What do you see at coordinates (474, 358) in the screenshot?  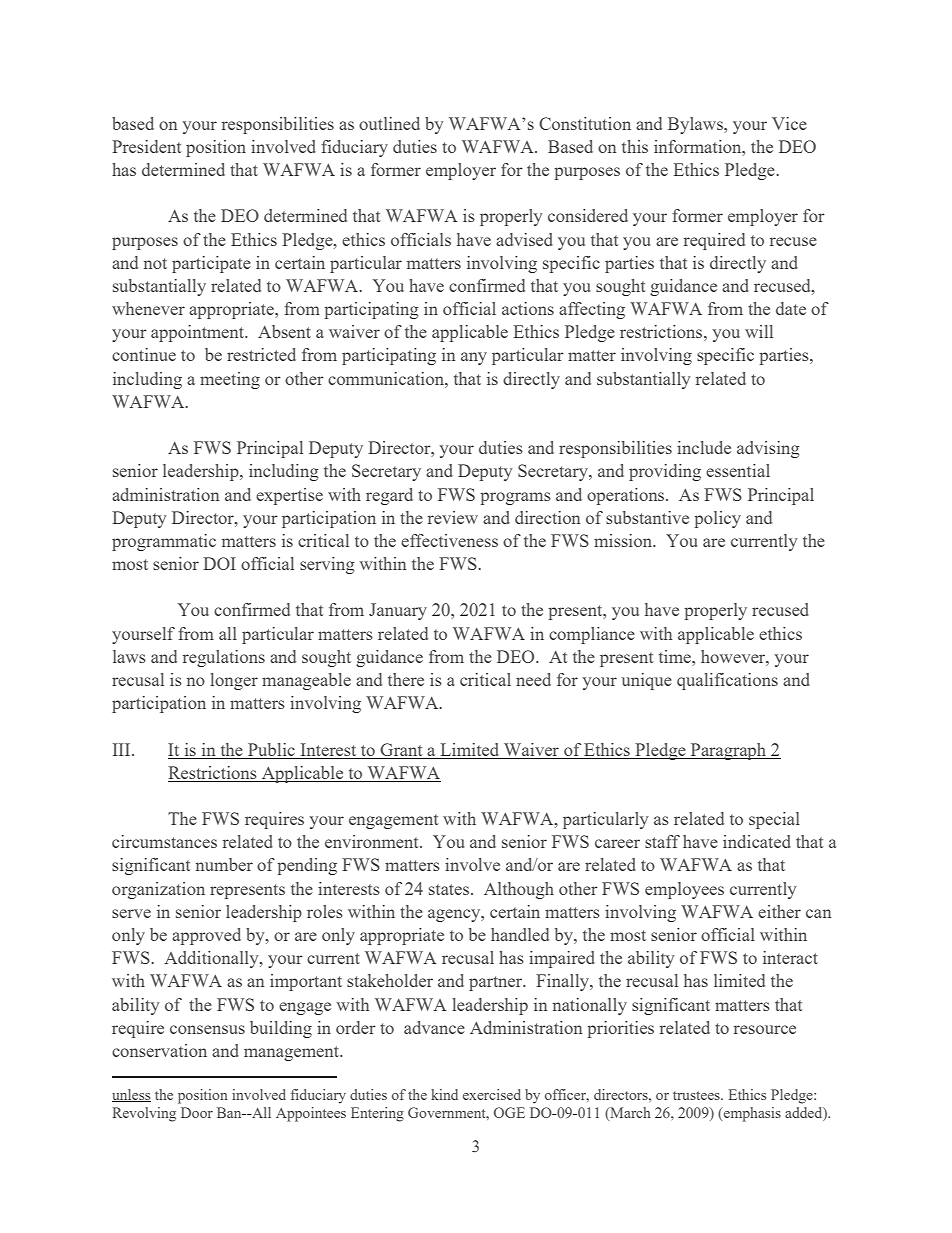 I see `any` at bounding box center [474, 358].
